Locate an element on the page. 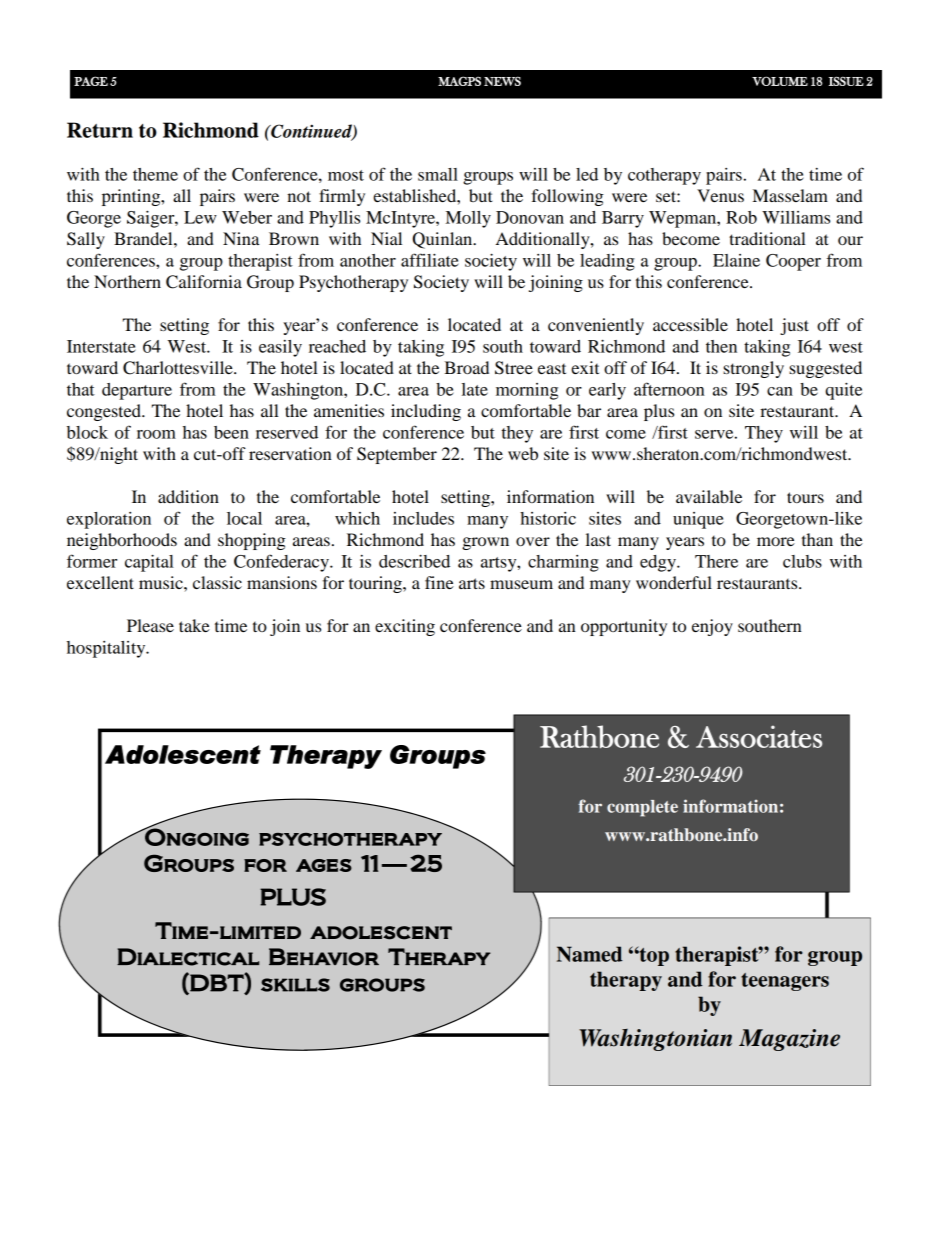  more is located at coordinates (776, 541).
